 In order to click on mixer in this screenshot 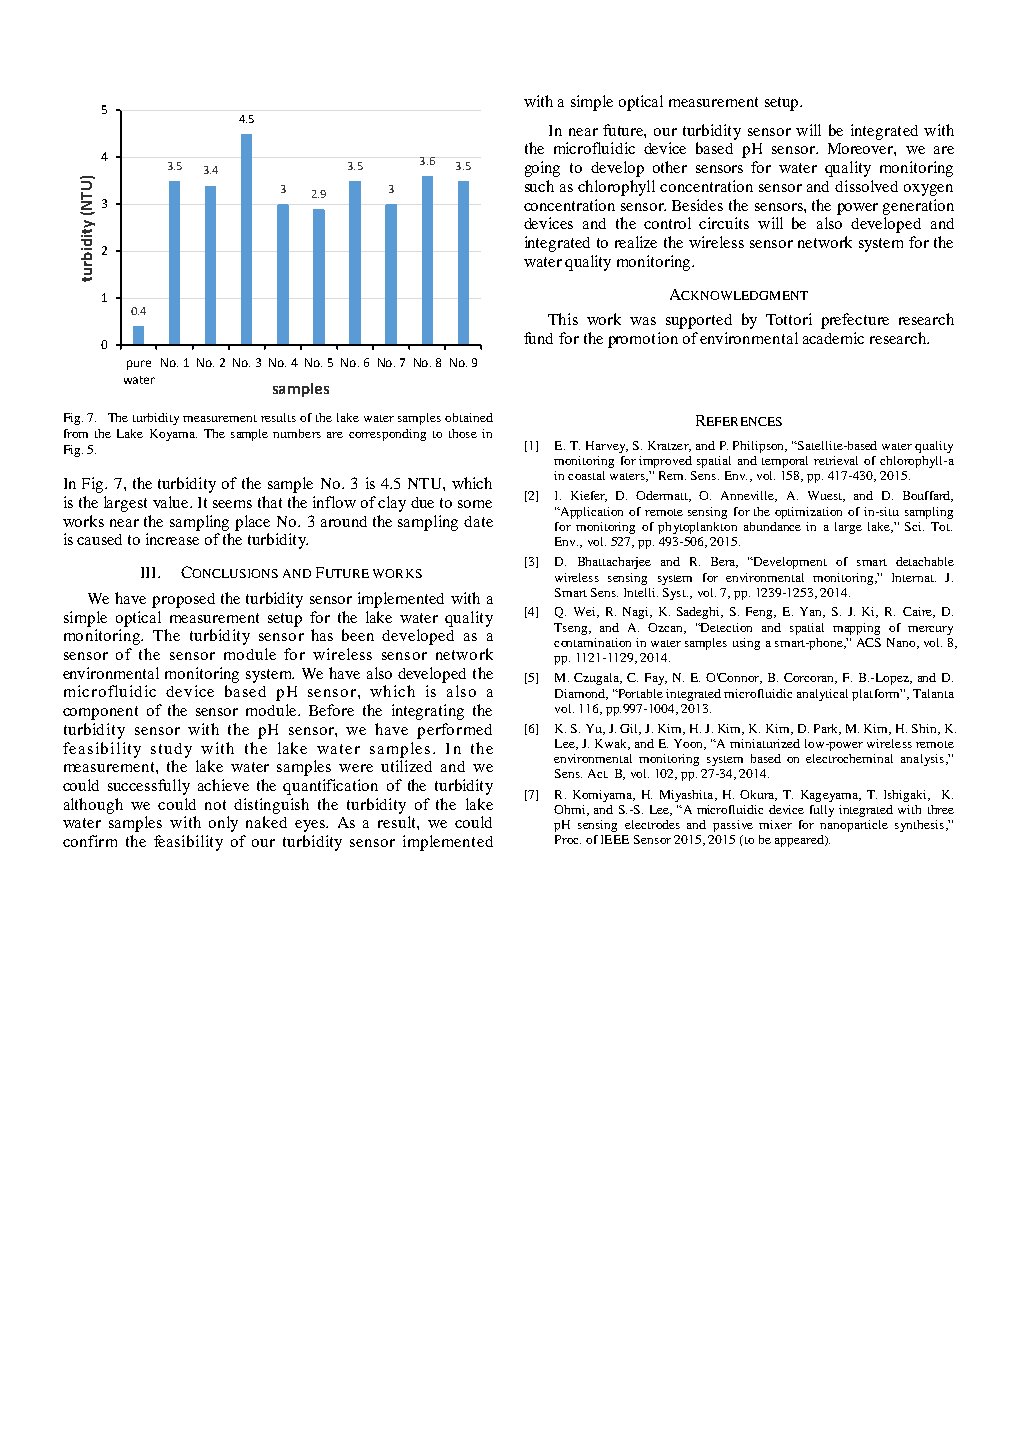, I will do `click(775, 824)`.
